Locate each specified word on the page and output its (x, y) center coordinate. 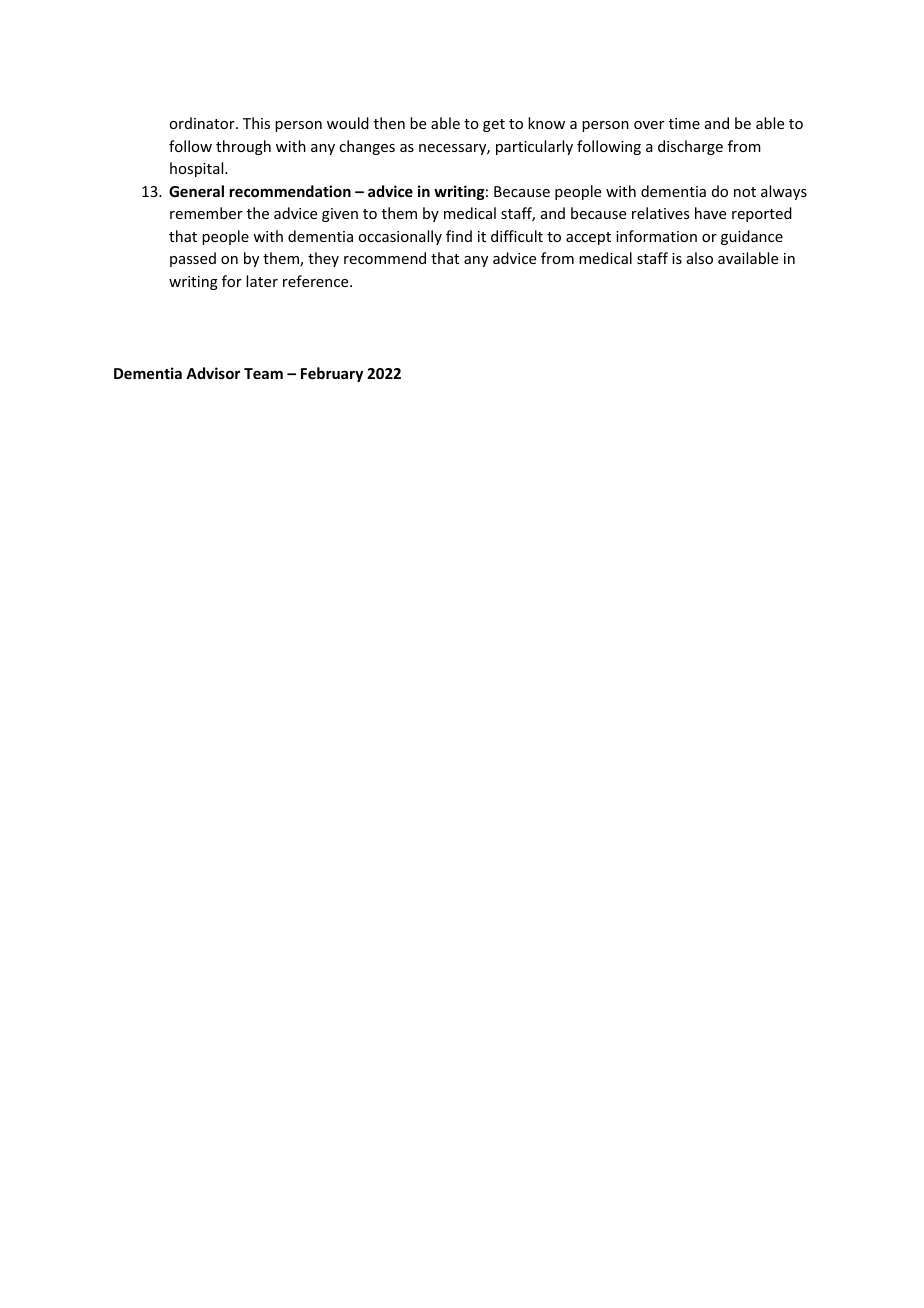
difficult (517, 236)
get (494, 125)
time (684, 123)
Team (263, 373)
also (700, 258)
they (323, 259)
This (256, 123)
